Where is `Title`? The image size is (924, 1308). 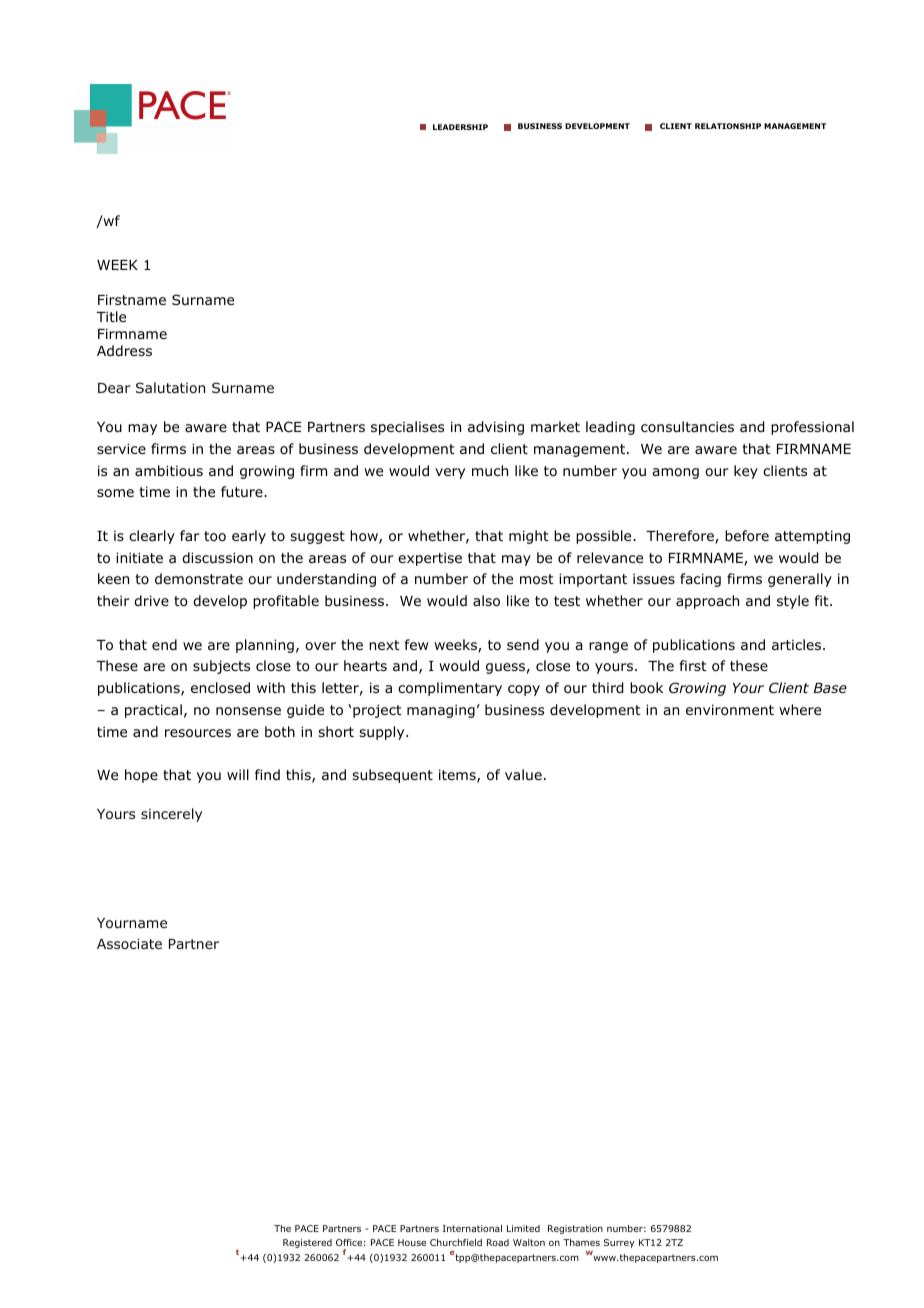 Title is located at coordinates (111, 316).
